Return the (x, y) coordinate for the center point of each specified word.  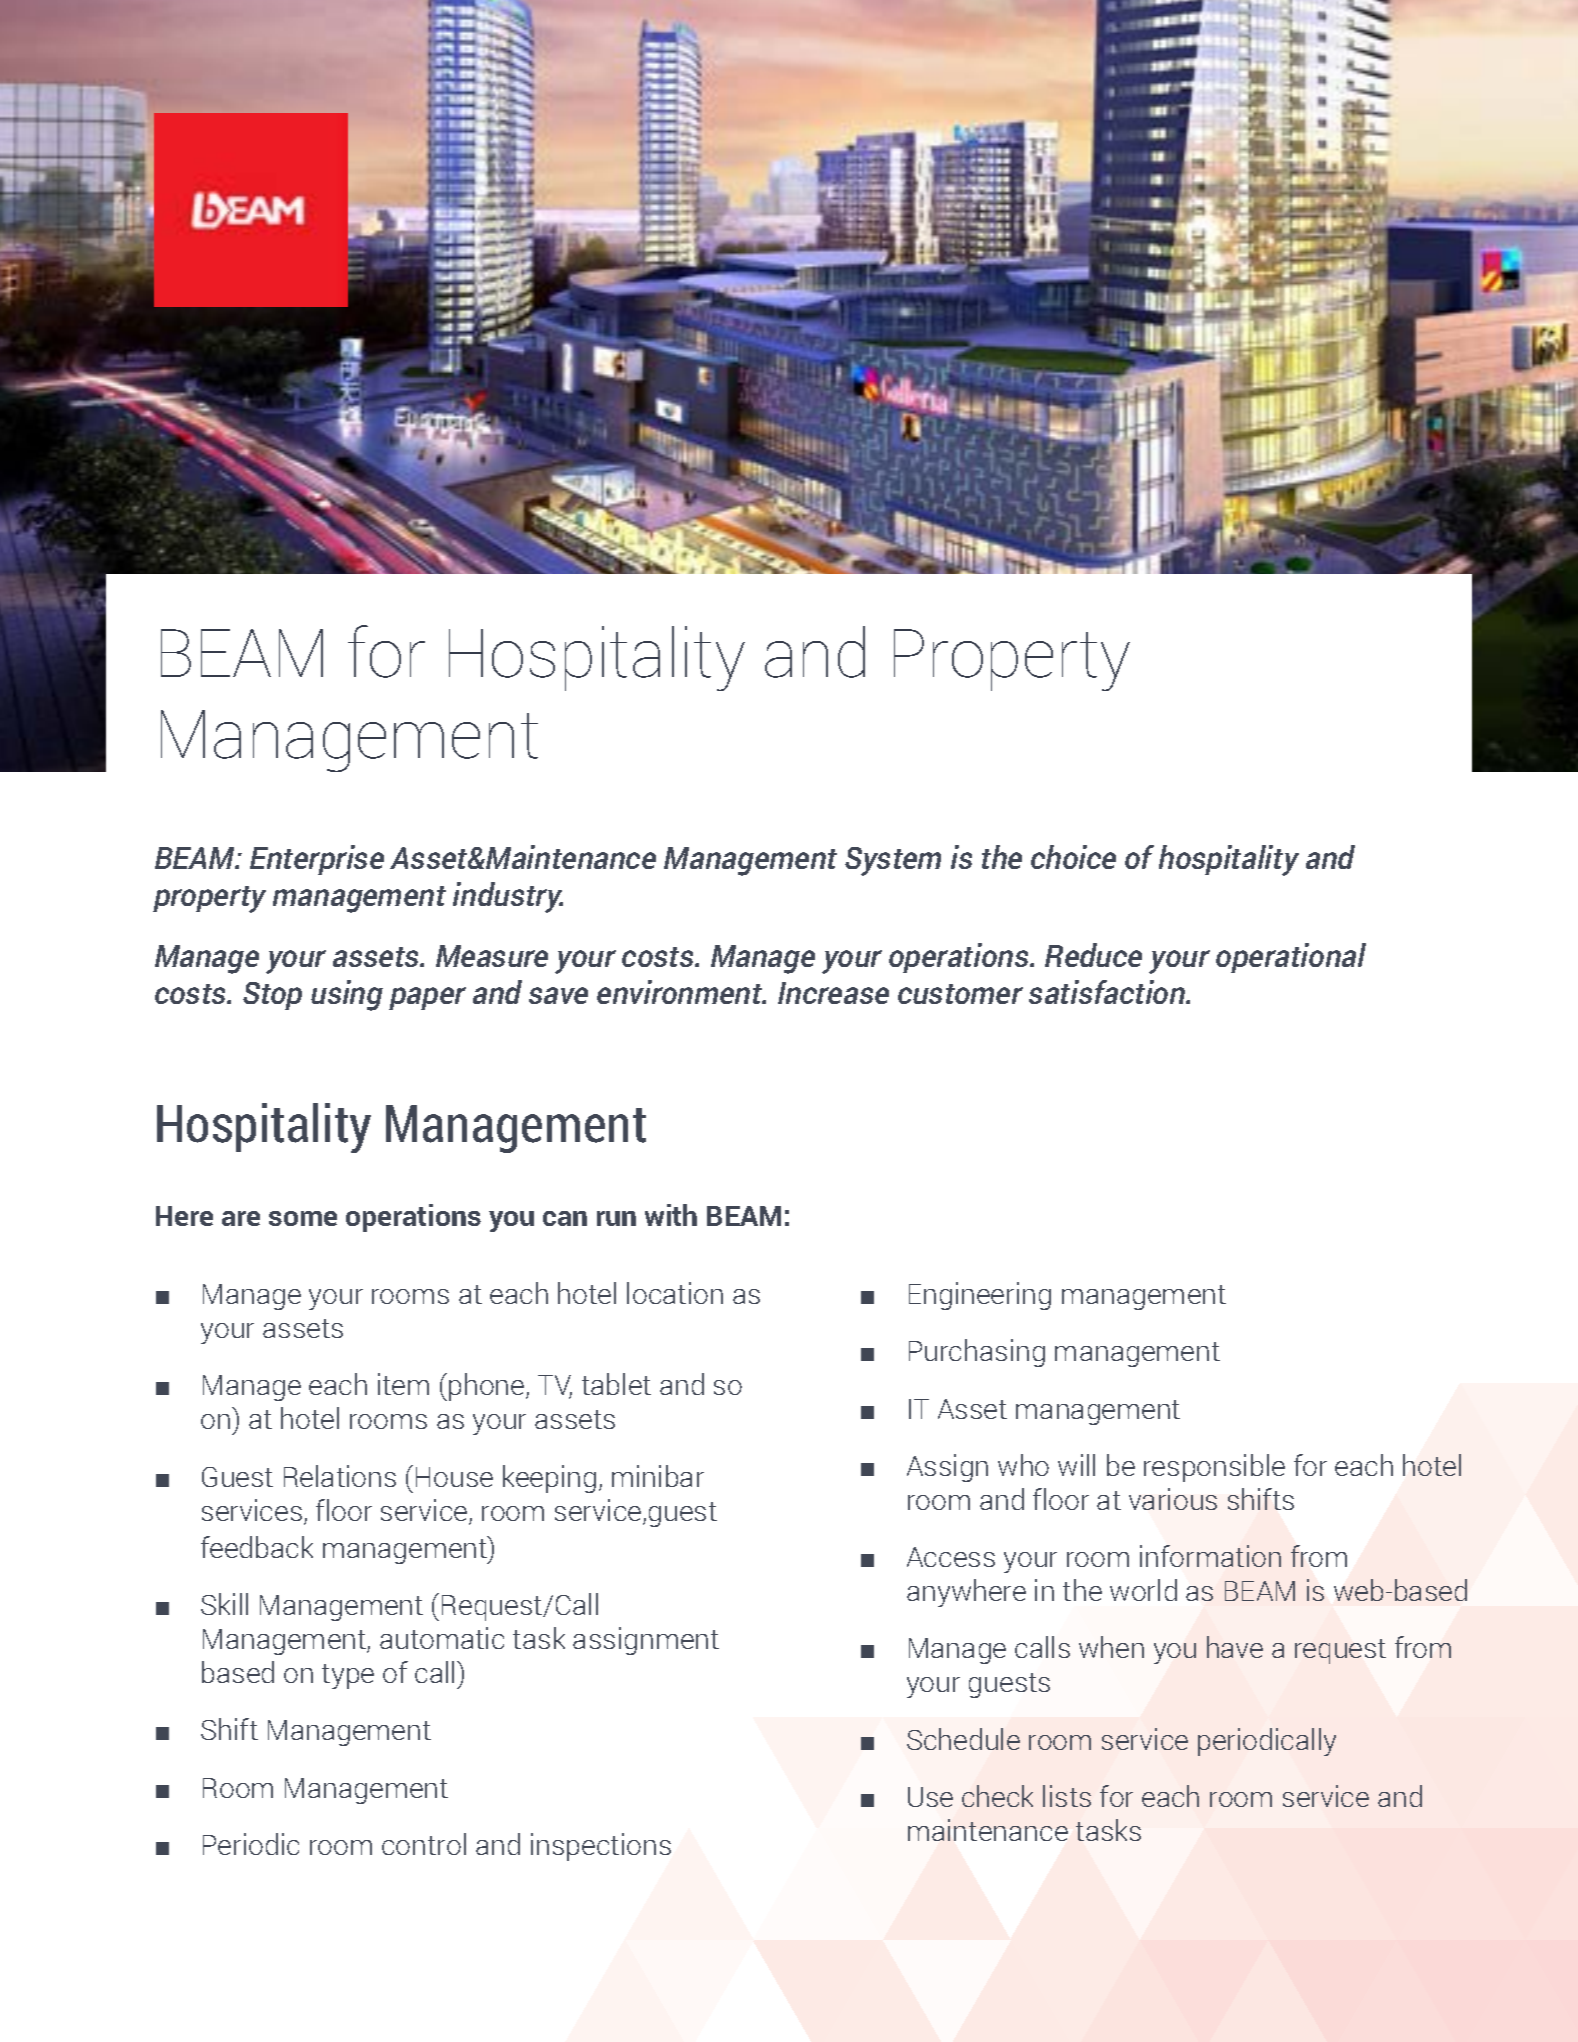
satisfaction (1108, 992)
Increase (833, 993)
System (893, 861)
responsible (1214, 1468)
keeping (549, 1479)
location (675, 1293)
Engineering (980, 1296)
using (347, 995)
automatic (442, 1638)
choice (1073, 857)
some (303, 1218)
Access (951, 1557)
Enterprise (317, 860)
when (1111, 1647)
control (424, 1844)
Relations (340, 1476)
